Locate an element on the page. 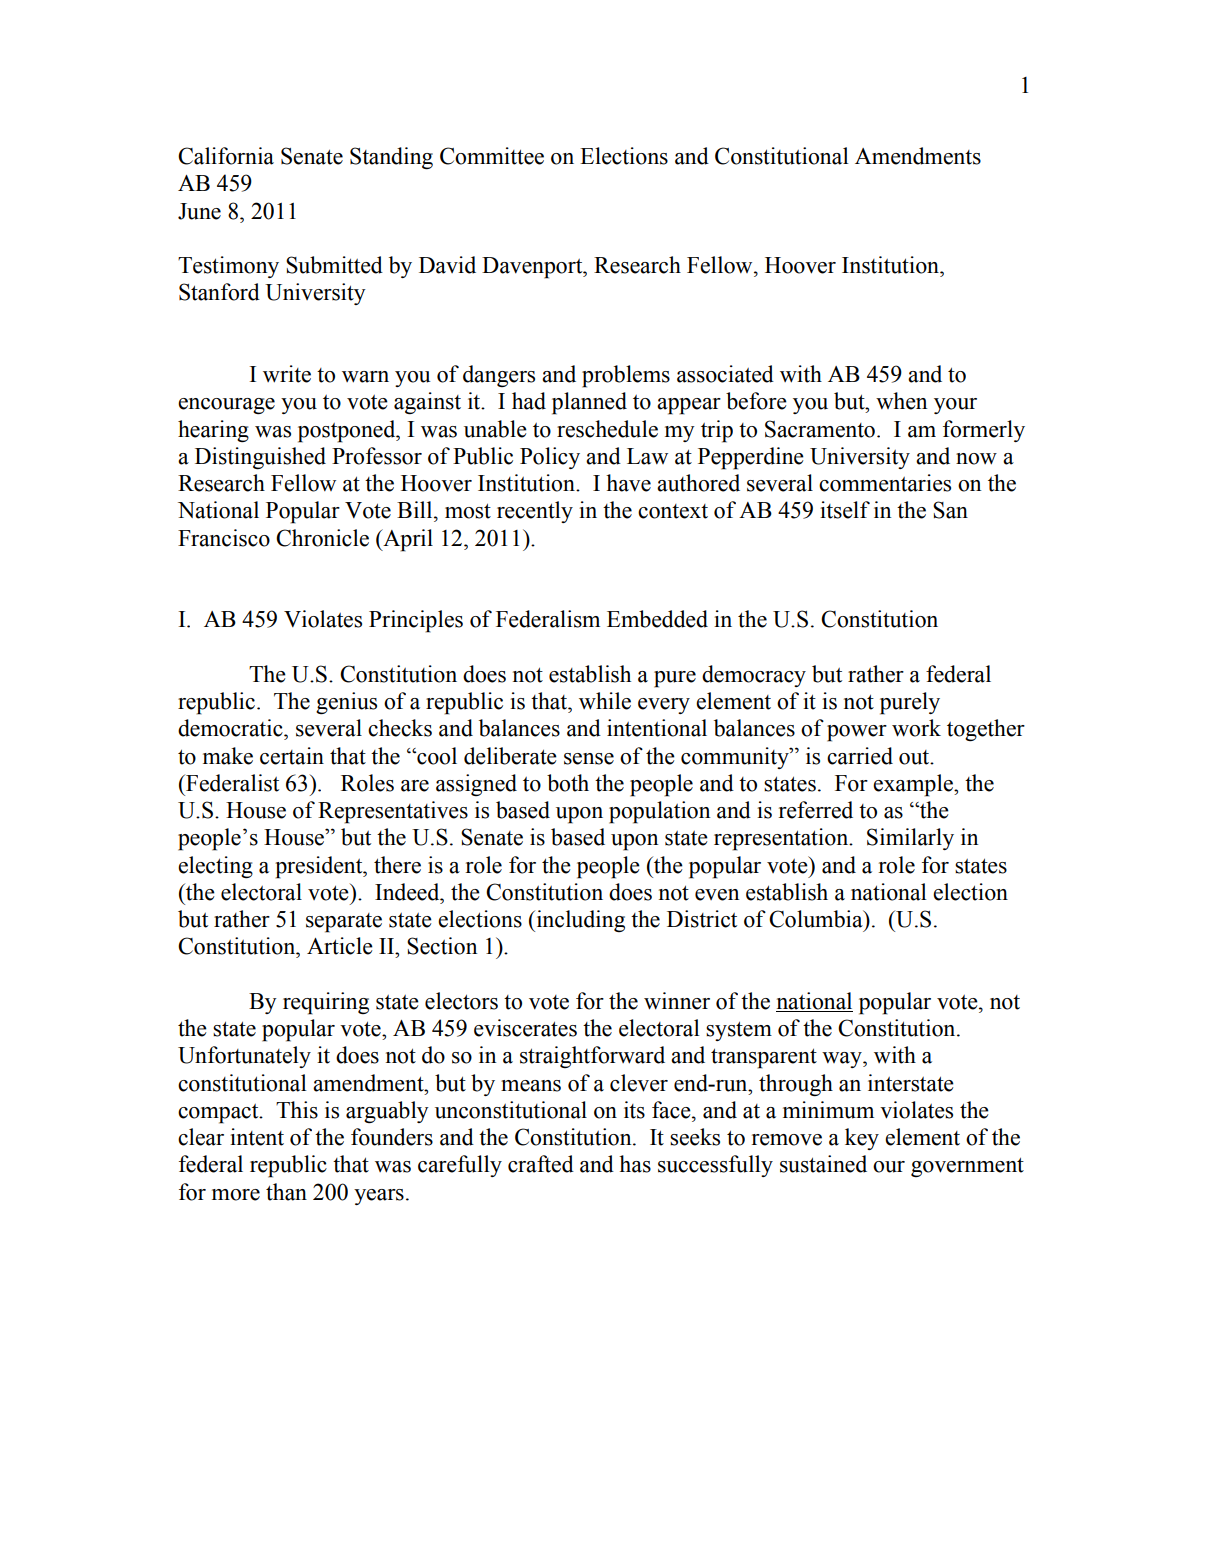 The height and width of the page is (1564, 1209). Committee is located at coordinates (492, 156).
